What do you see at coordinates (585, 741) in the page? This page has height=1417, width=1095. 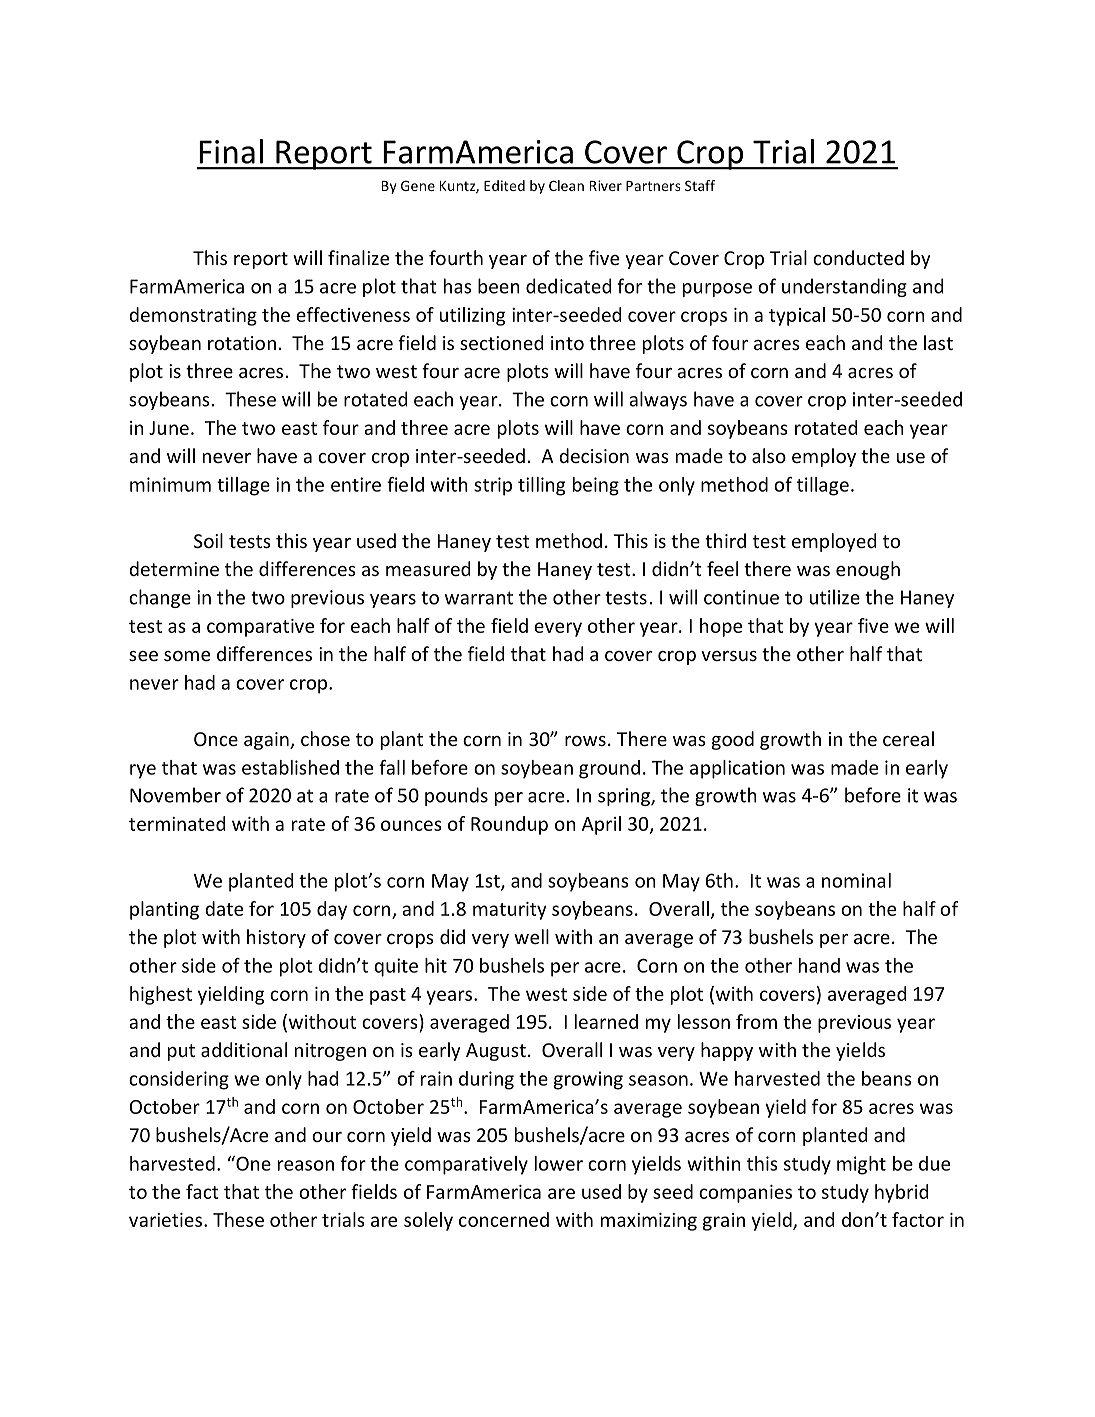 I see `rows` at bounding box center [585, 741].
